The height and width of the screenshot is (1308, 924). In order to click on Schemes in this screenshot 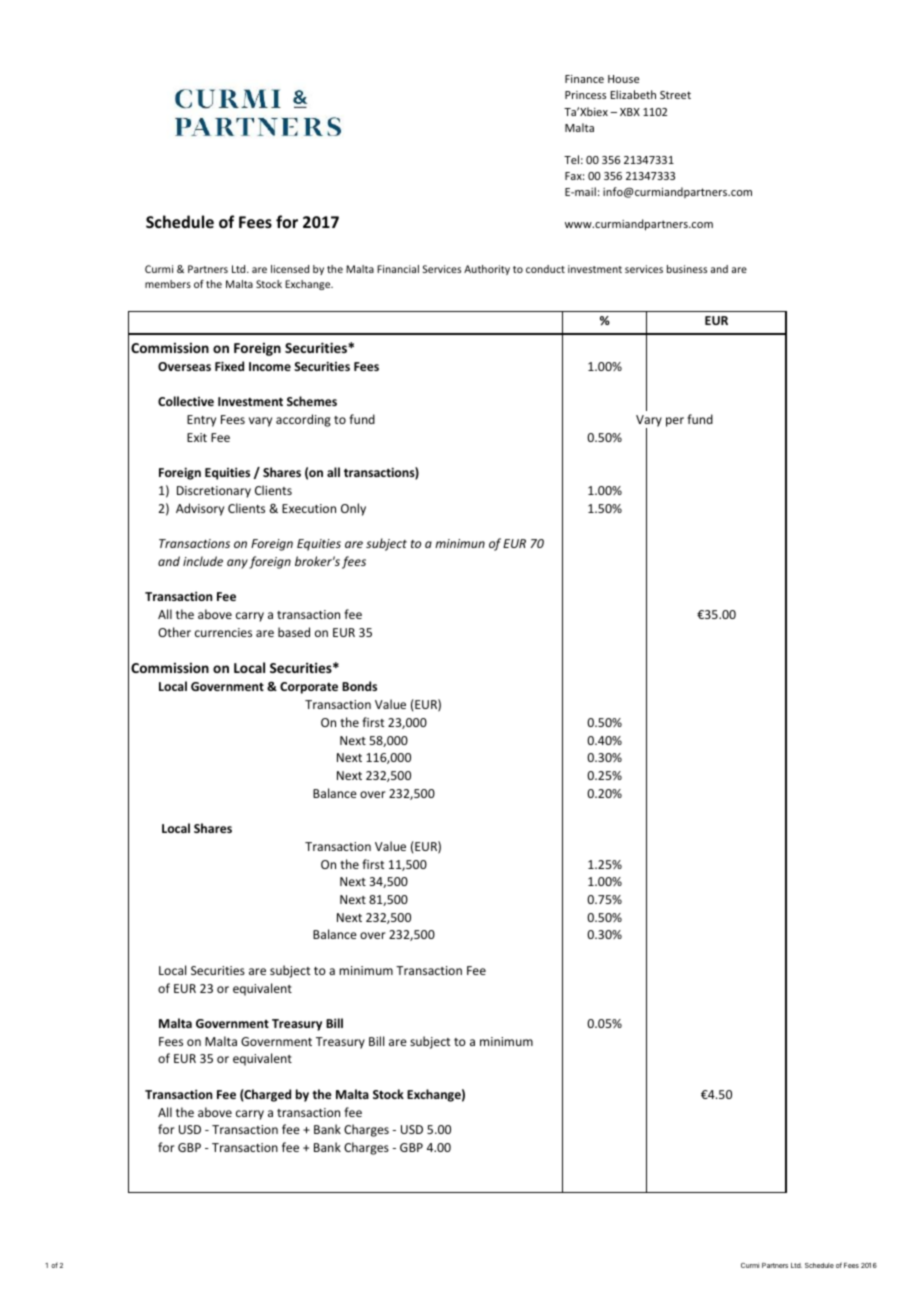, I will do `click(312, 401)`.
